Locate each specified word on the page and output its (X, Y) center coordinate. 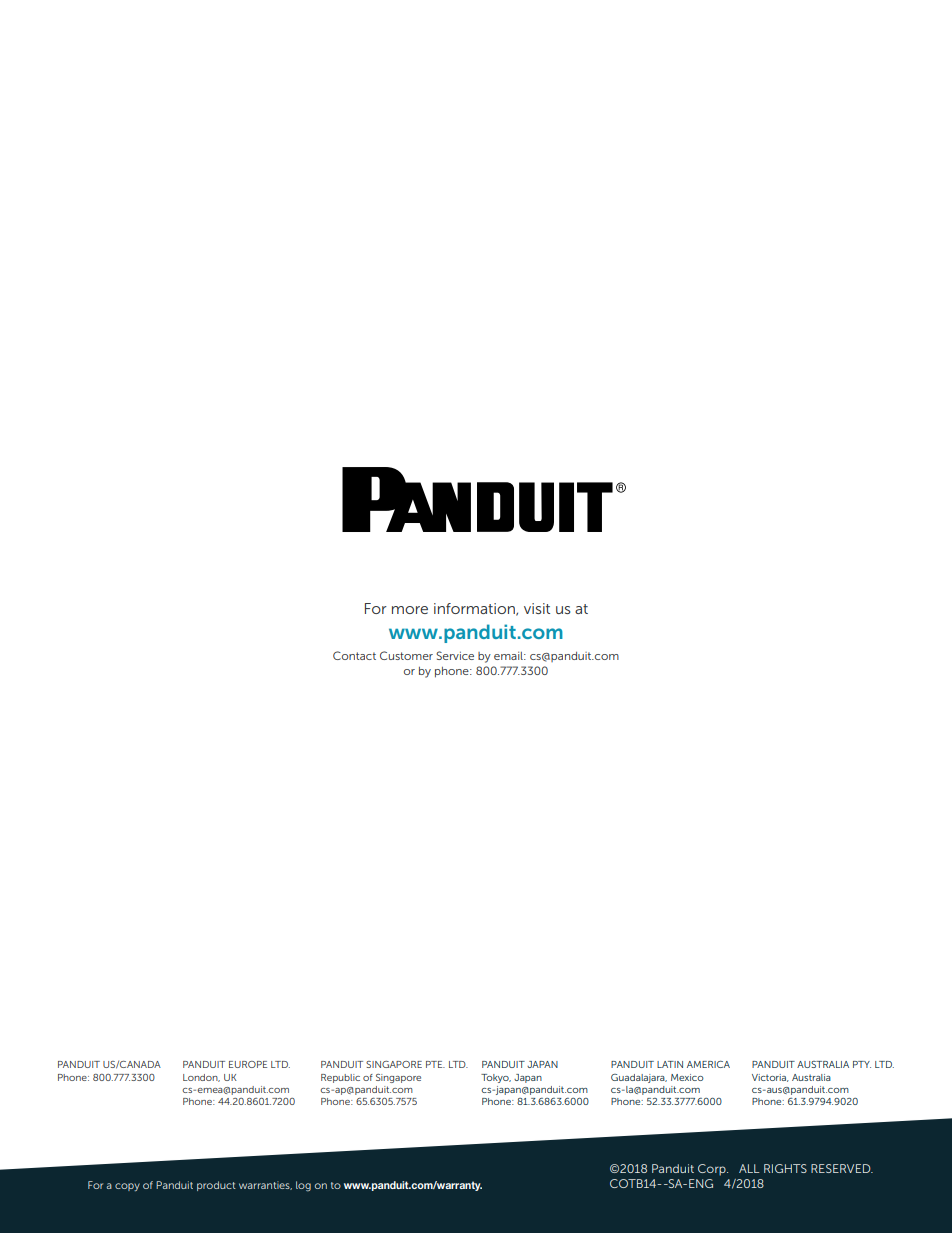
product (216, 1186)
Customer (406, 655)
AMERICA (708, 1064)
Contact (354, 655)
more (410, 610)
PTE (435, 1064)
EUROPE (248, 1064)
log (303, 1186)
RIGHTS (785, 1168)
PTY (862, 1064)
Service (455, 655)
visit (537, 608)
